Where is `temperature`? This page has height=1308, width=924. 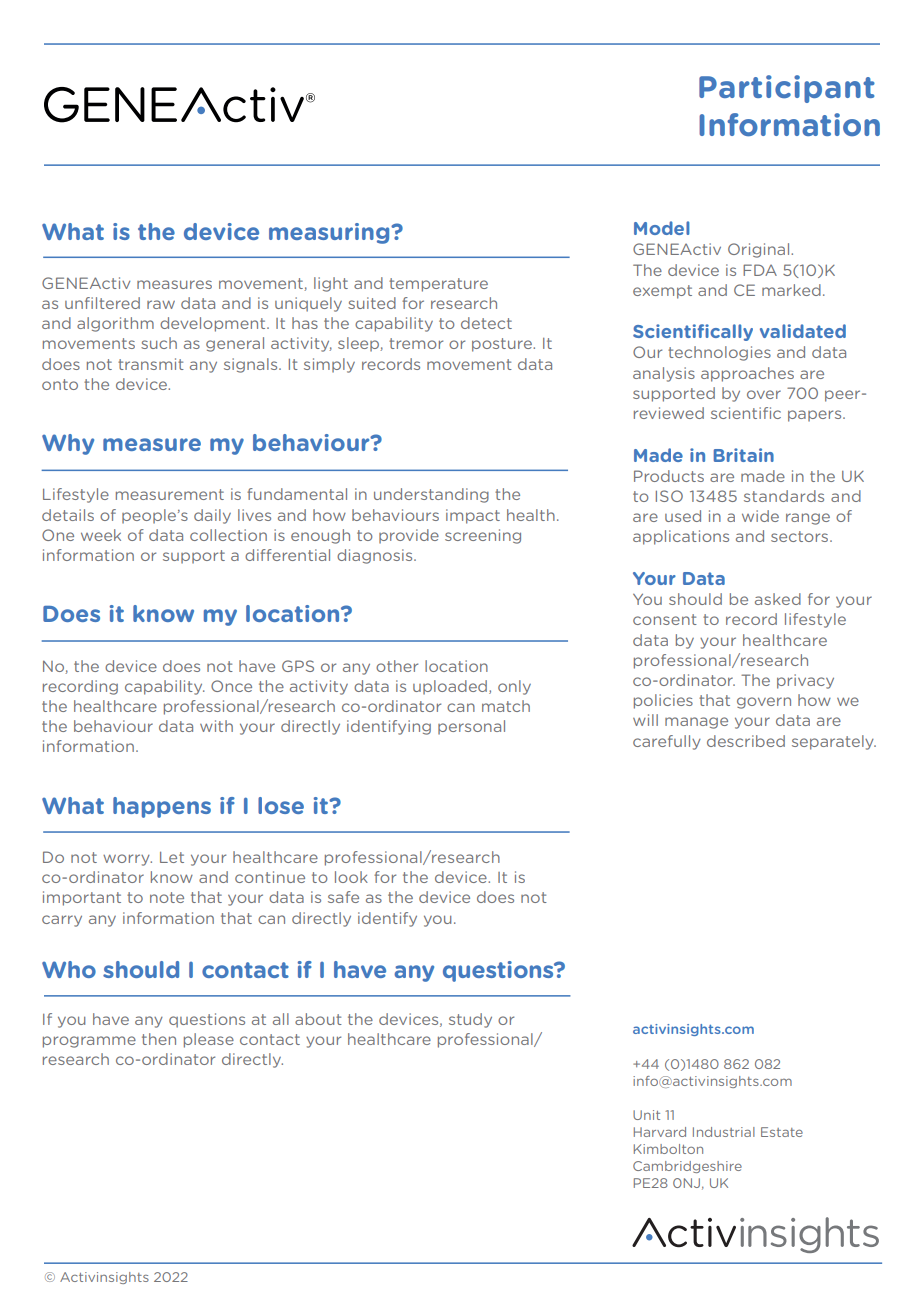 temperature is located at coordinates (438, 285).
